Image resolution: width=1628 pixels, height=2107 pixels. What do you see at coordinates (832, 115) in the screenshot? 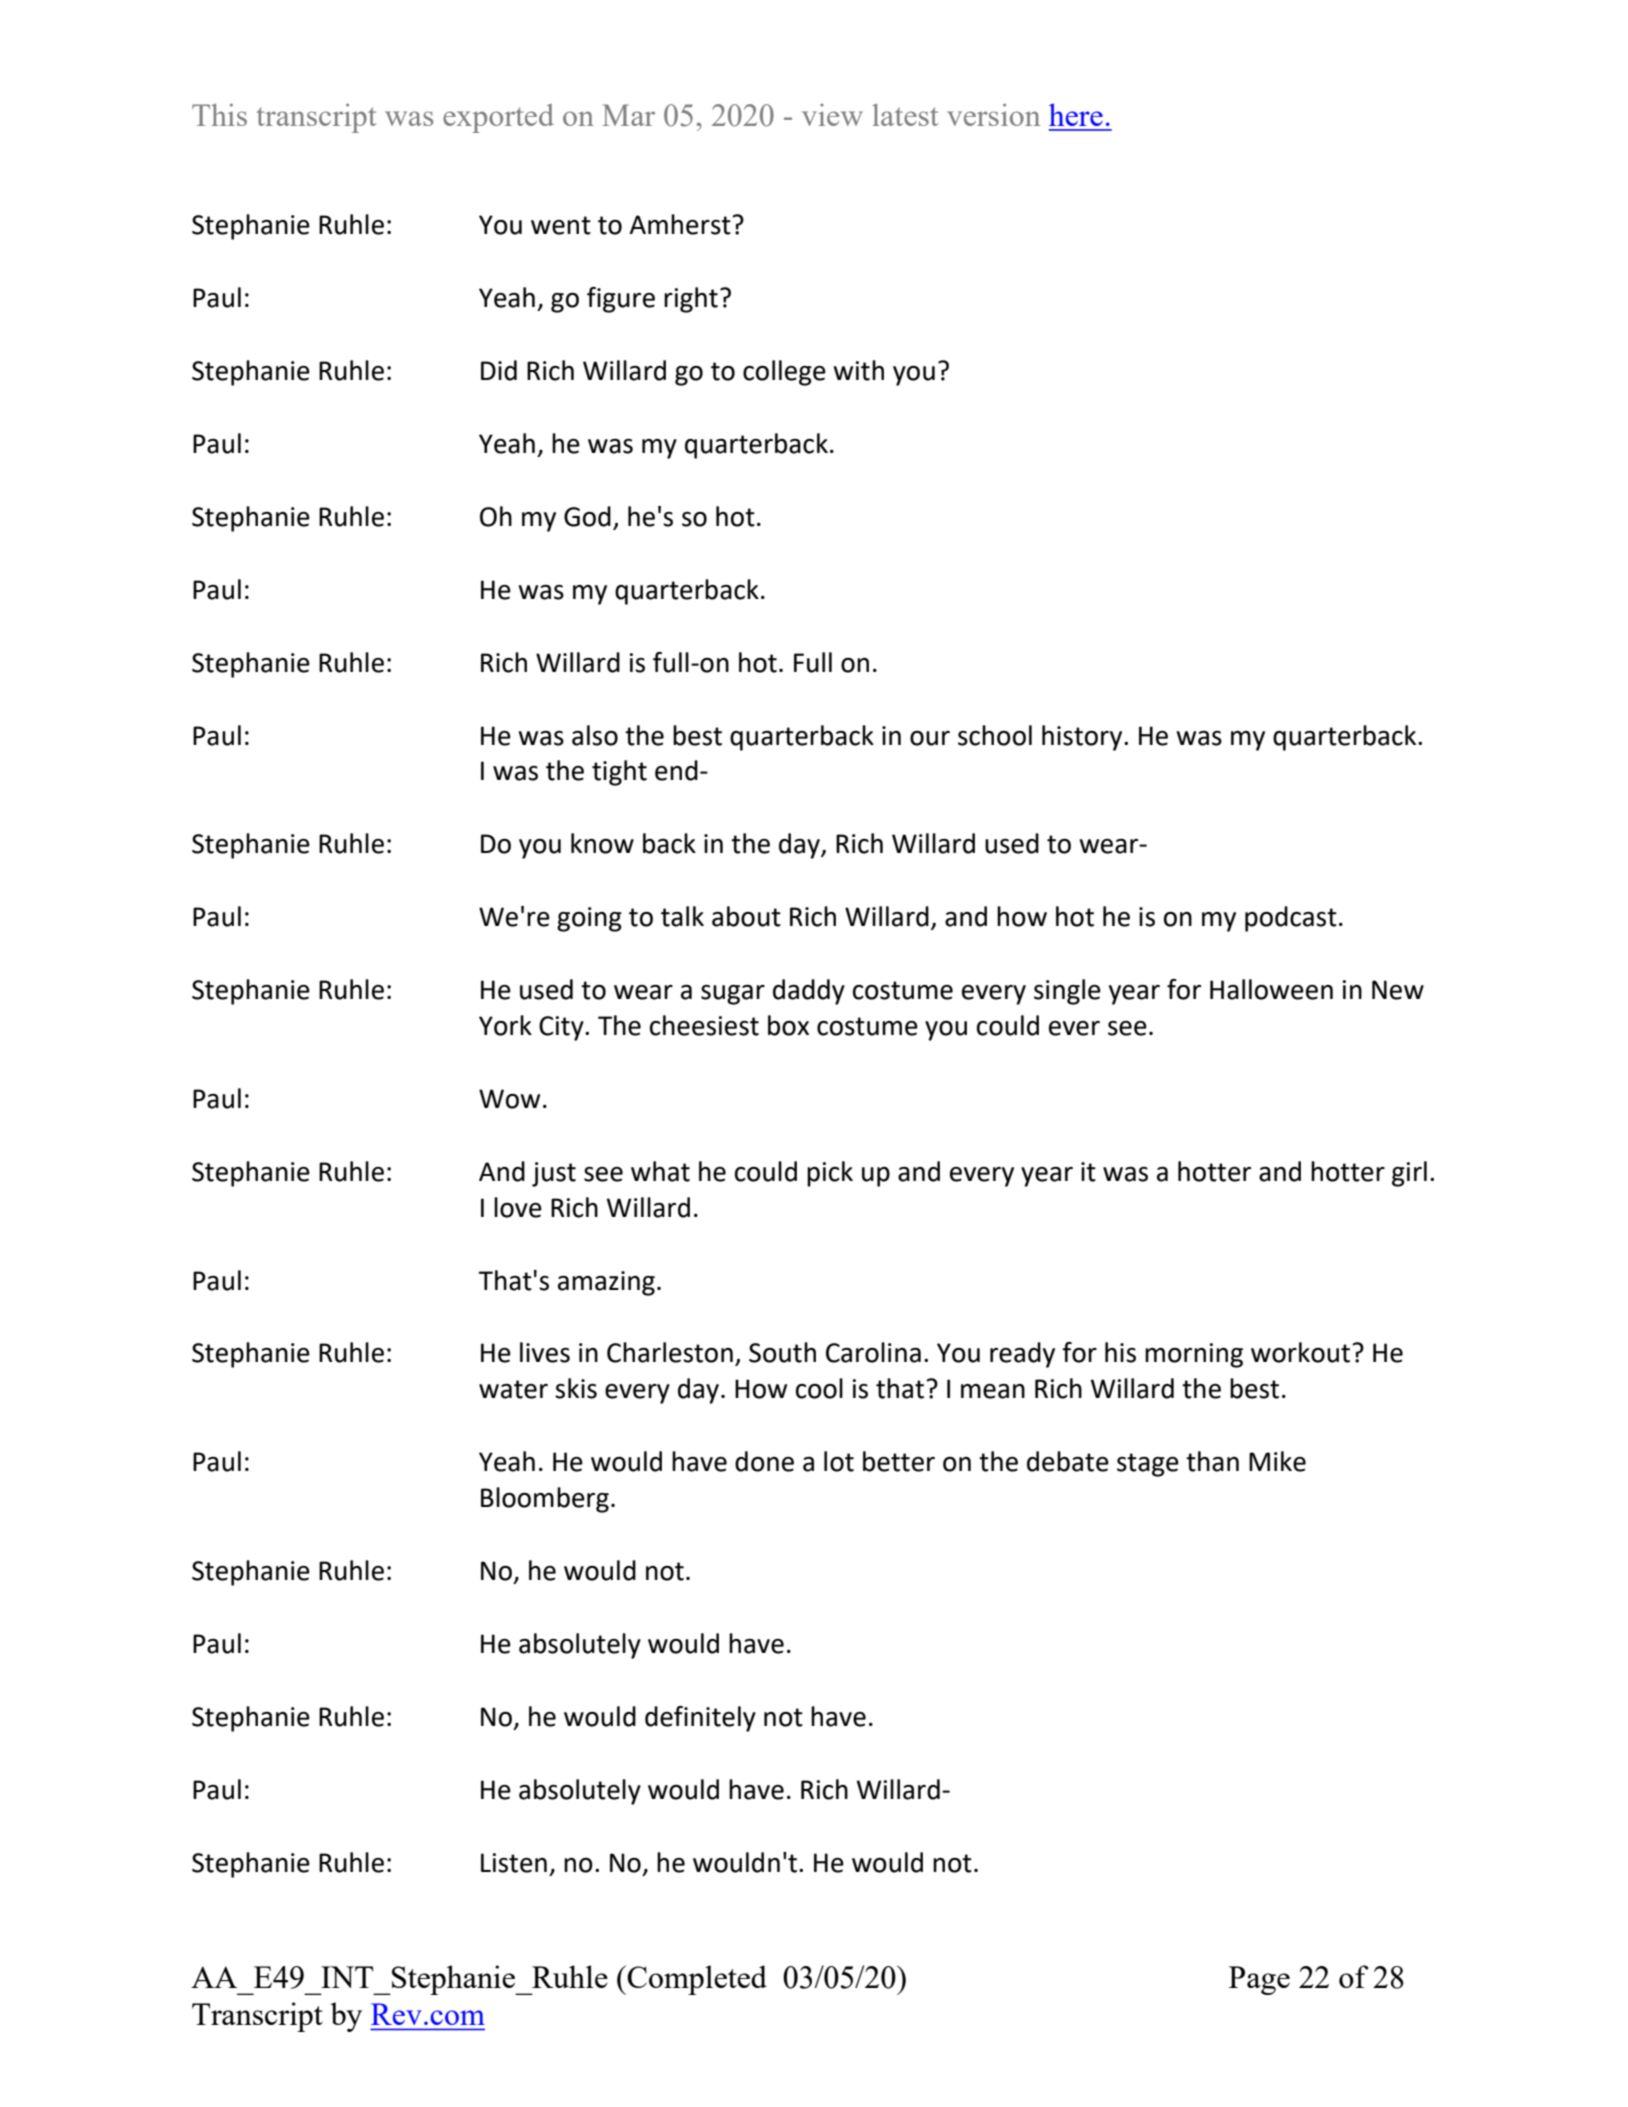
I see `view` at bounding box center [832, 115].
